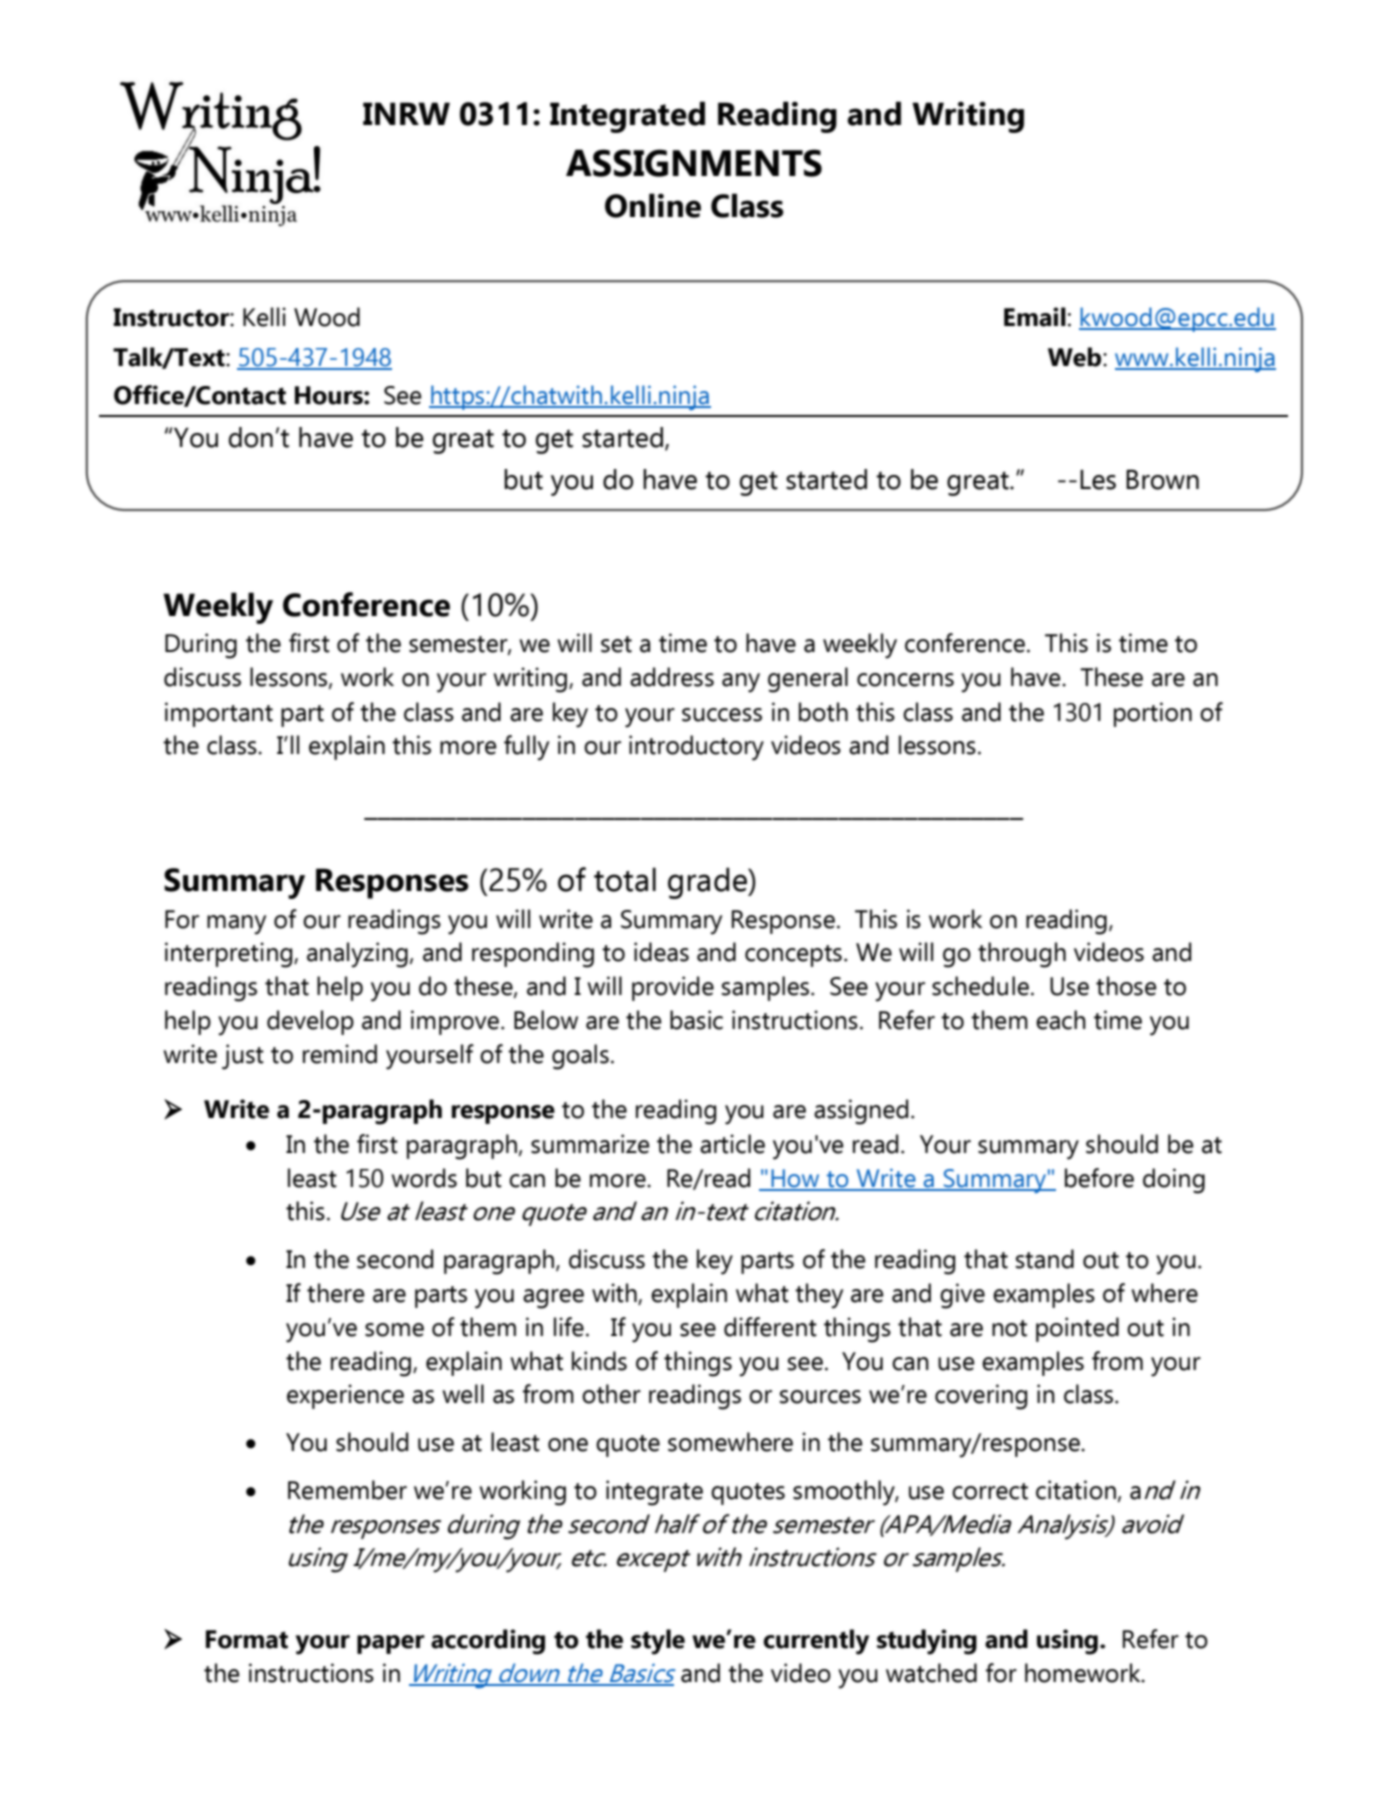 The height and width of the image is (1798, 1389). I want to click on important, so click(219, 714).
